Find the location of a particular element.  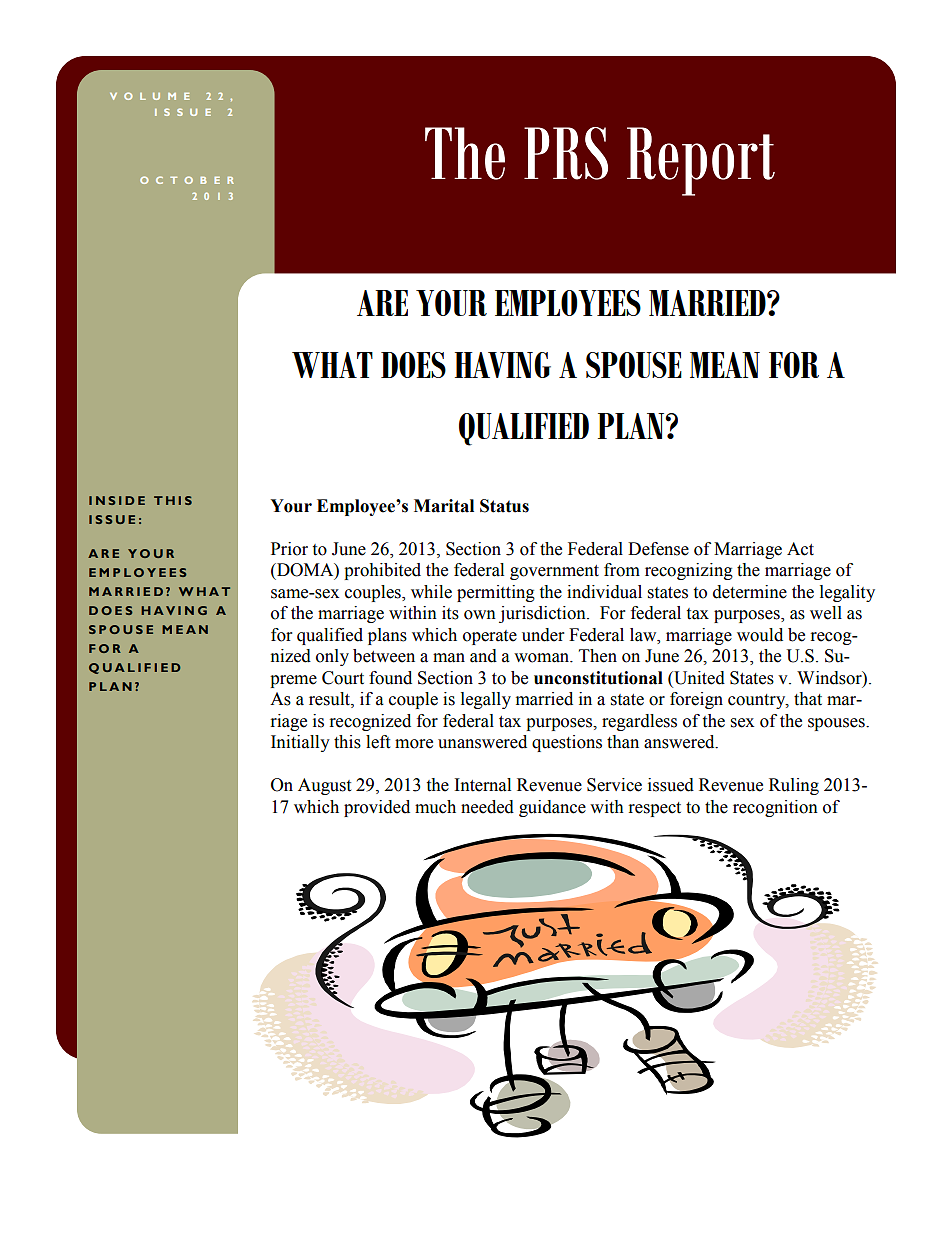

Status is located at coordinates (504, 506).
